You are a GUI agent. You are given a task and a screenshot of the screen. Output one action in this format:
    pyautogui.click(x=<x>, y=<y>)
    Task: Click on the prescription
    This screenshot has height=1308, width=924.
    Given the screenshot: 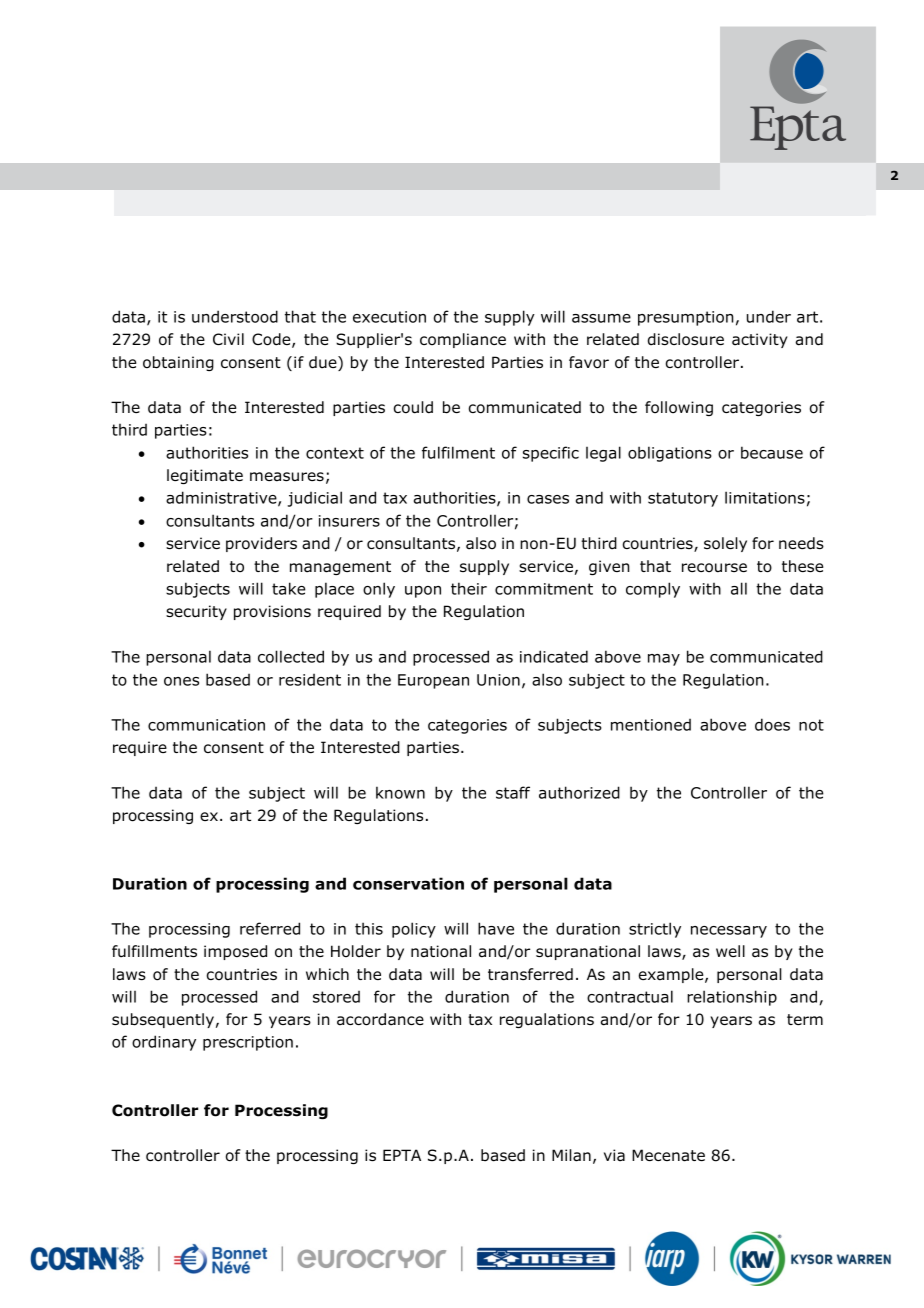 What is the action you would take?
    pyautogui.click(x=248, y=1043)
